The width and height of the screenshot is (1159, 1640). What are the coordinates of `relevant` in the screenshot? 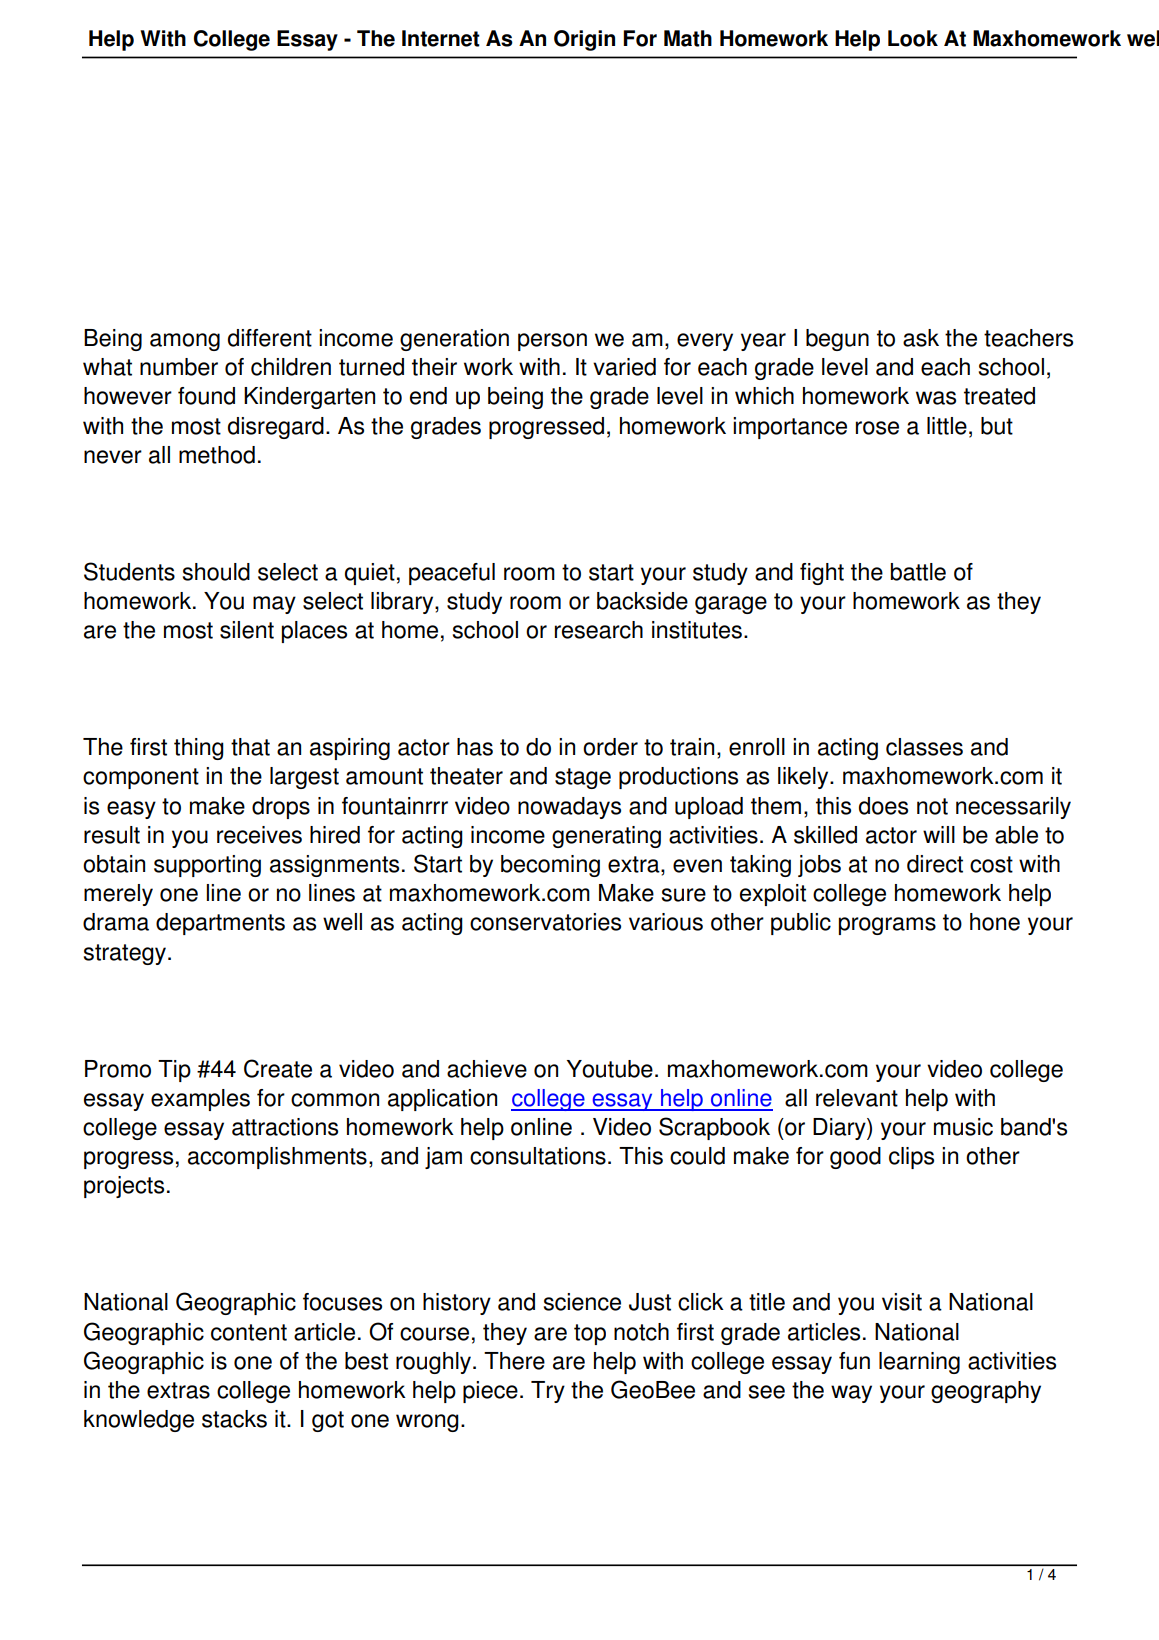 It's located at (857, 1098).
